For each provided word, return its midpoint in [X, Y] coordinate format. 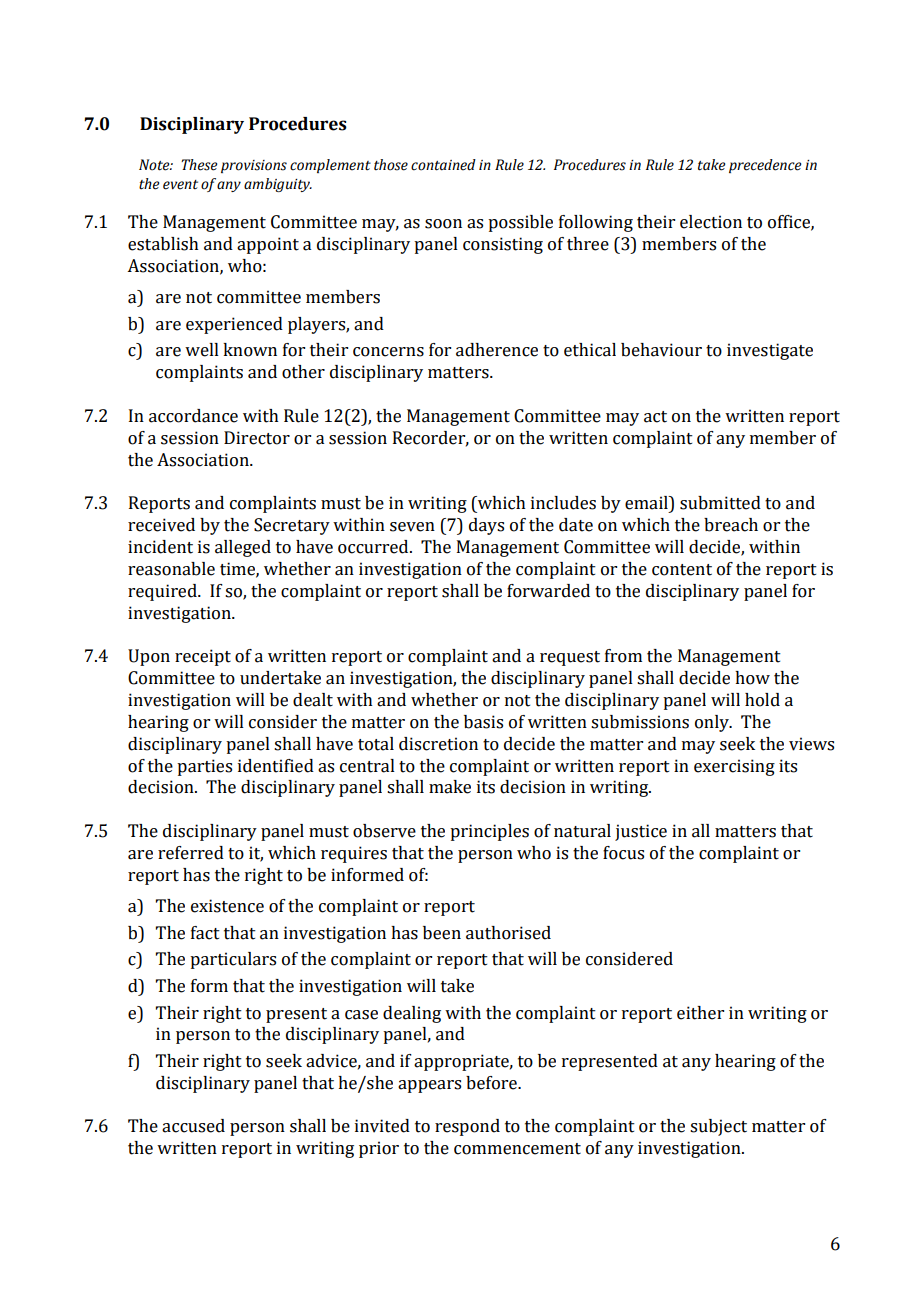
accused [193, 1126]
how [752, 678]
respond [467, 1127]
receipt [203, 657]
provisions [254, 166]
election [711, 222]
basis [483, 722]
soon [443, 224]
